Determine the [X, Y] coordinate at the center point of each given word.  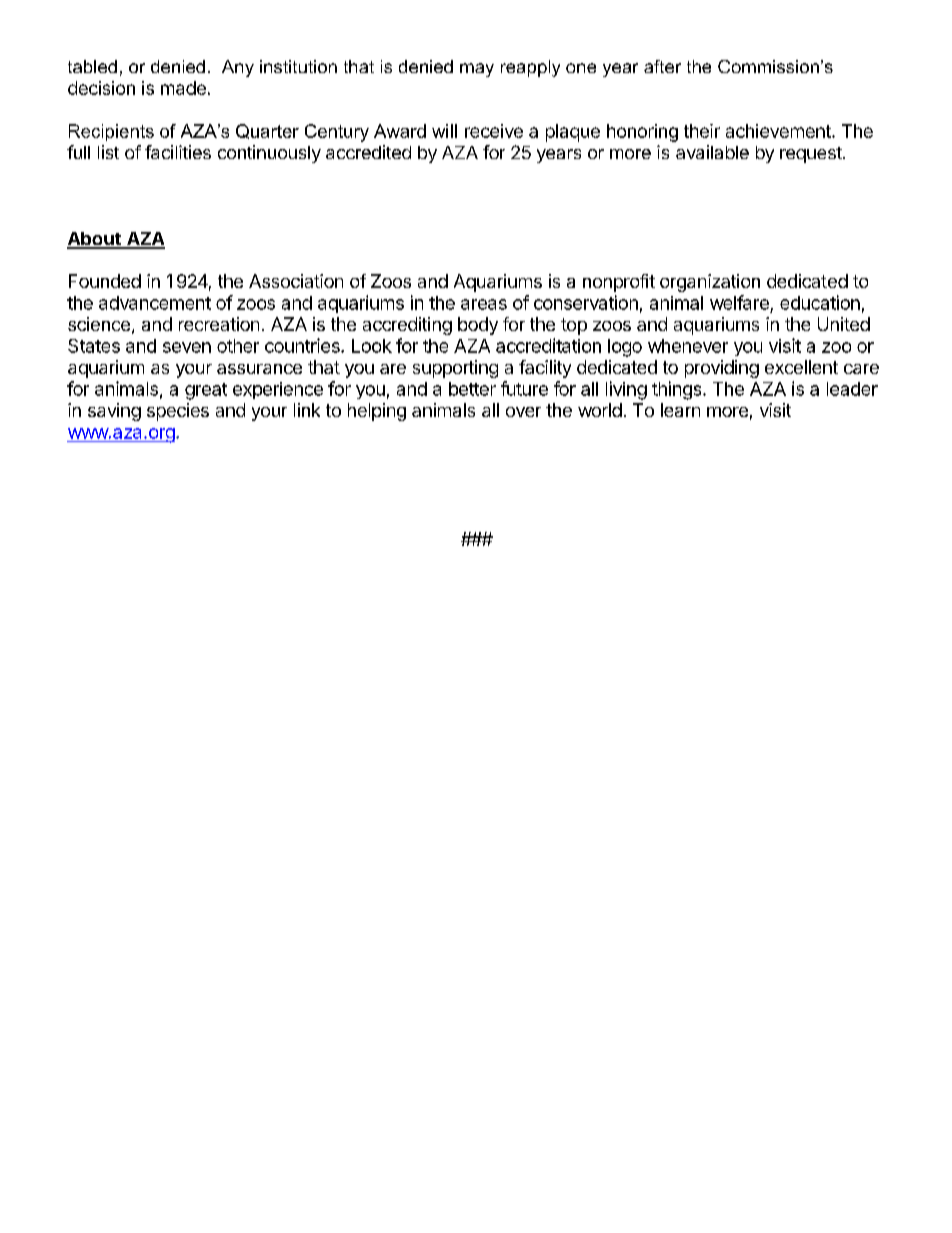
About [95, 240]
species [178, 412]
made [183, 88]
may [477, 70]
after [662, 66]
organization [710, 283]
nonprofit [619, 283]
